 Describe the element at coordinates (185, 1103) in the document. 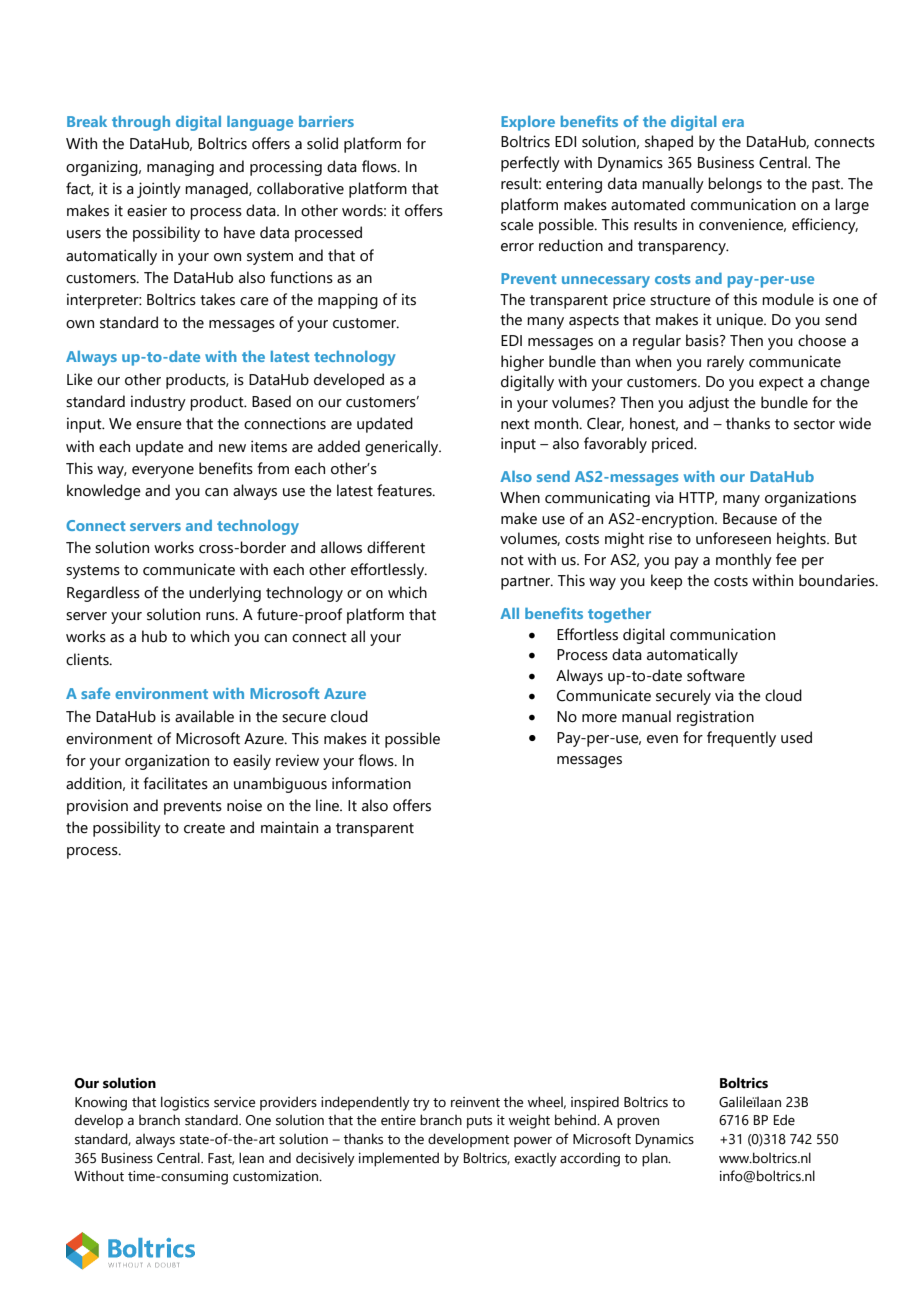

I see `logistics` at that location.
